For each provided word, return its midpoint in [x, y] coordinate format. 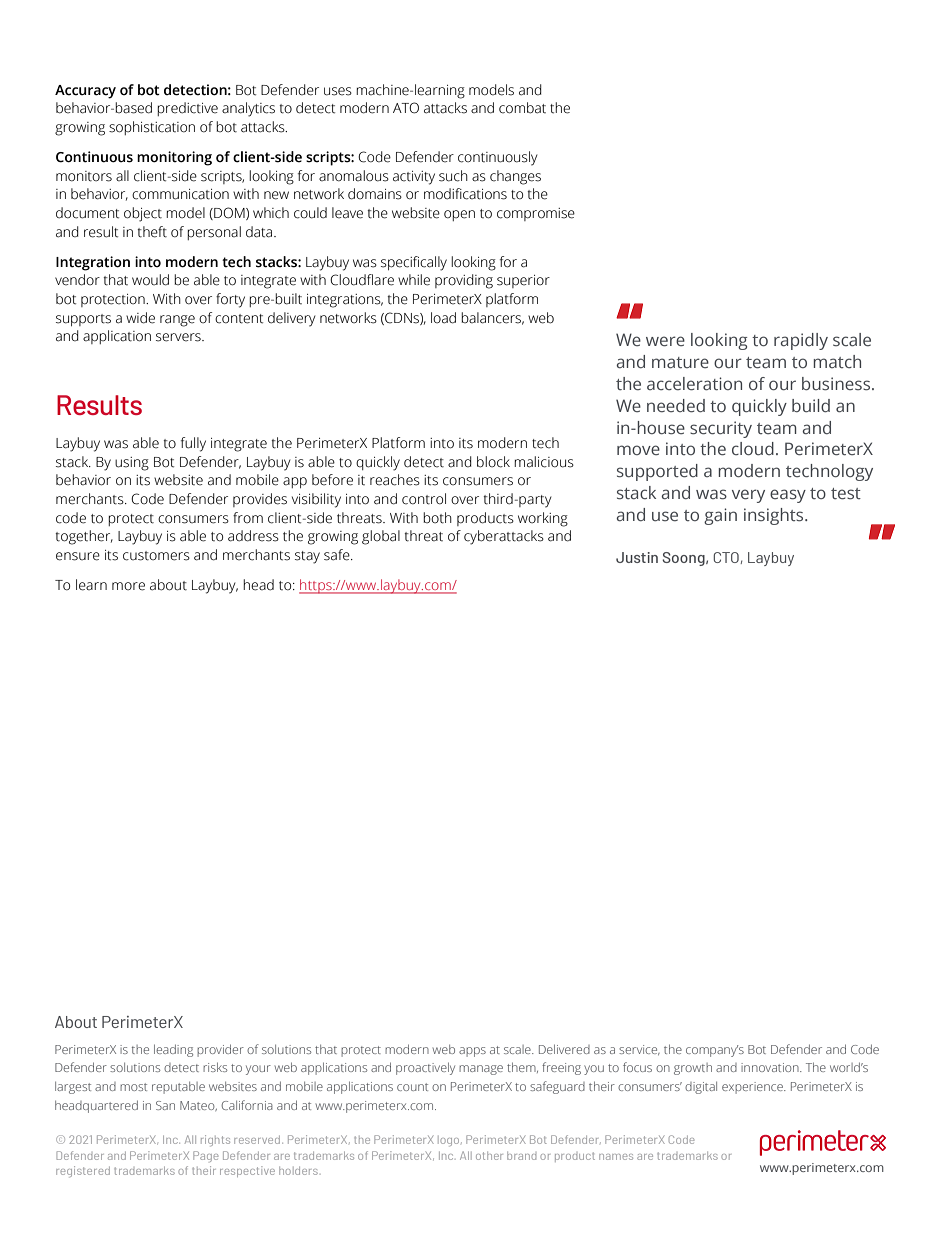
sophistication [152, 128]
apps [472, 1052]
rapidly [801, 341]
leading [173, 1050]
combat [522, 108]
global [381, 537]
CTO [726, 557]
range [177, 321]
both [437, 518]
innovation [771, 1067]
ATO [406, 108]
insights [775, 516]
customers [156, 556]
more [128, 586]
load [443, 318]
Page [206, 1156]
